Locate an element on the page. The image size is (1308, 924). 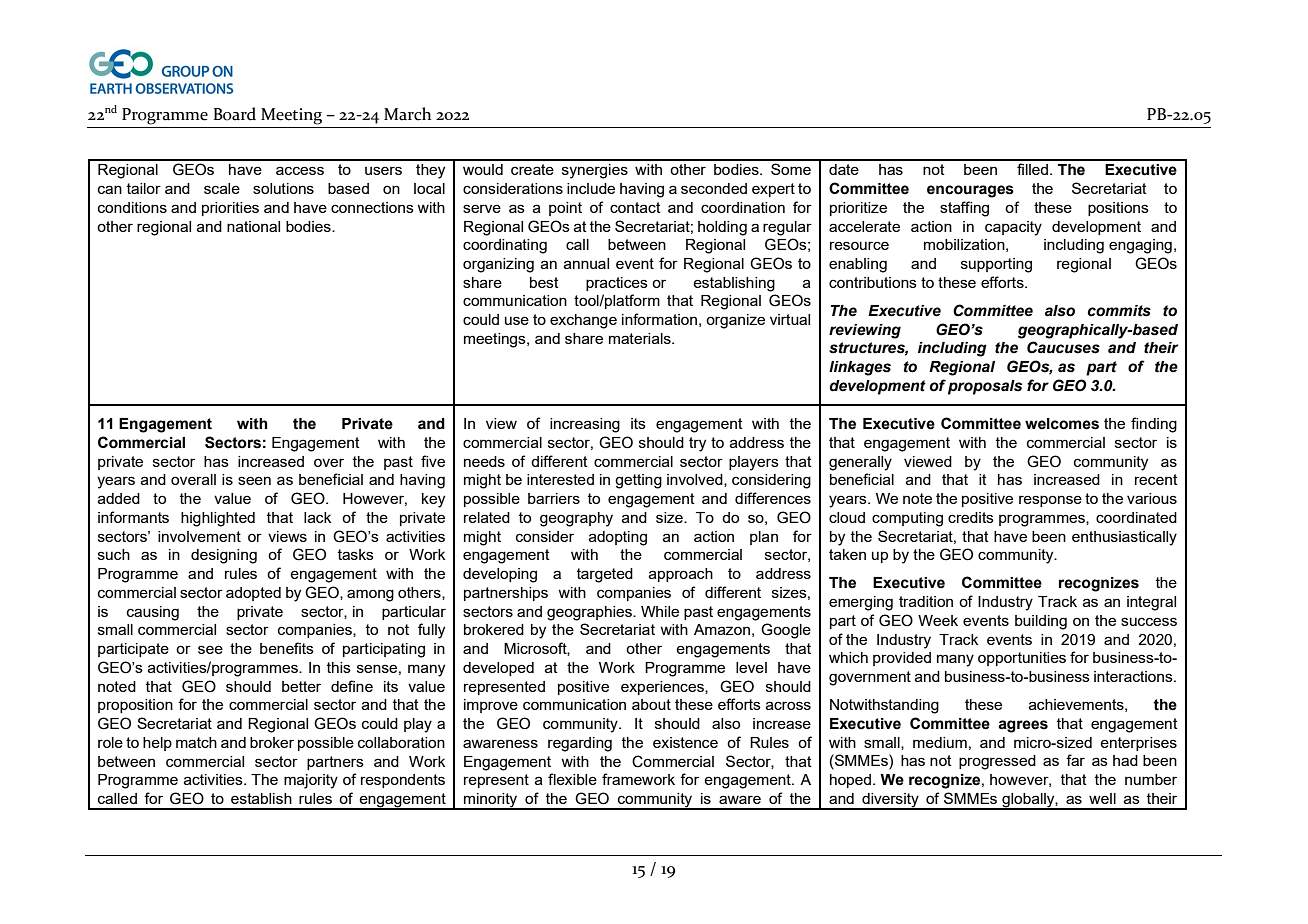
majority is located at coordinates (311, 781).
